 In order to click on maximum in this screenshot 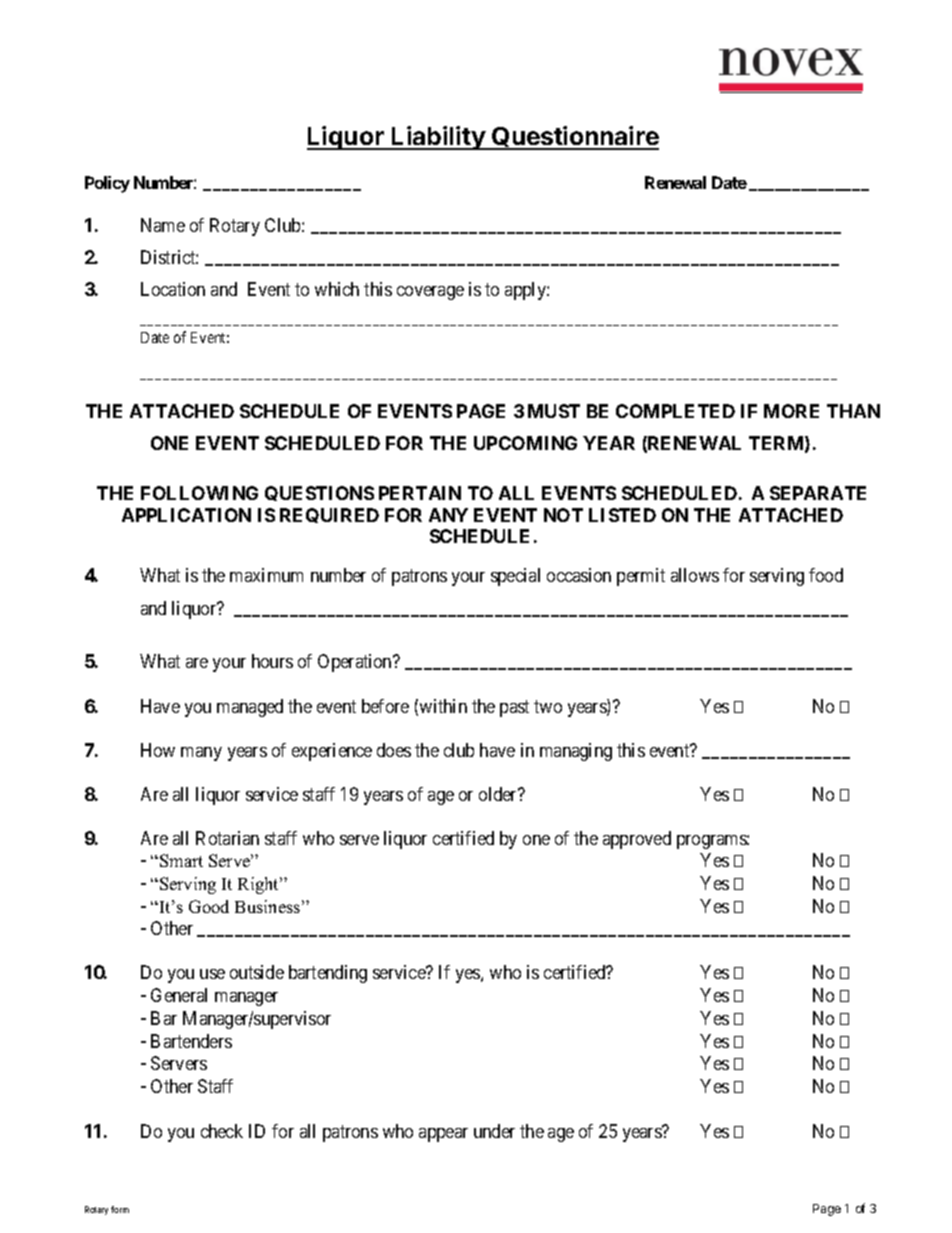, I will do `click(266, 575)`.
